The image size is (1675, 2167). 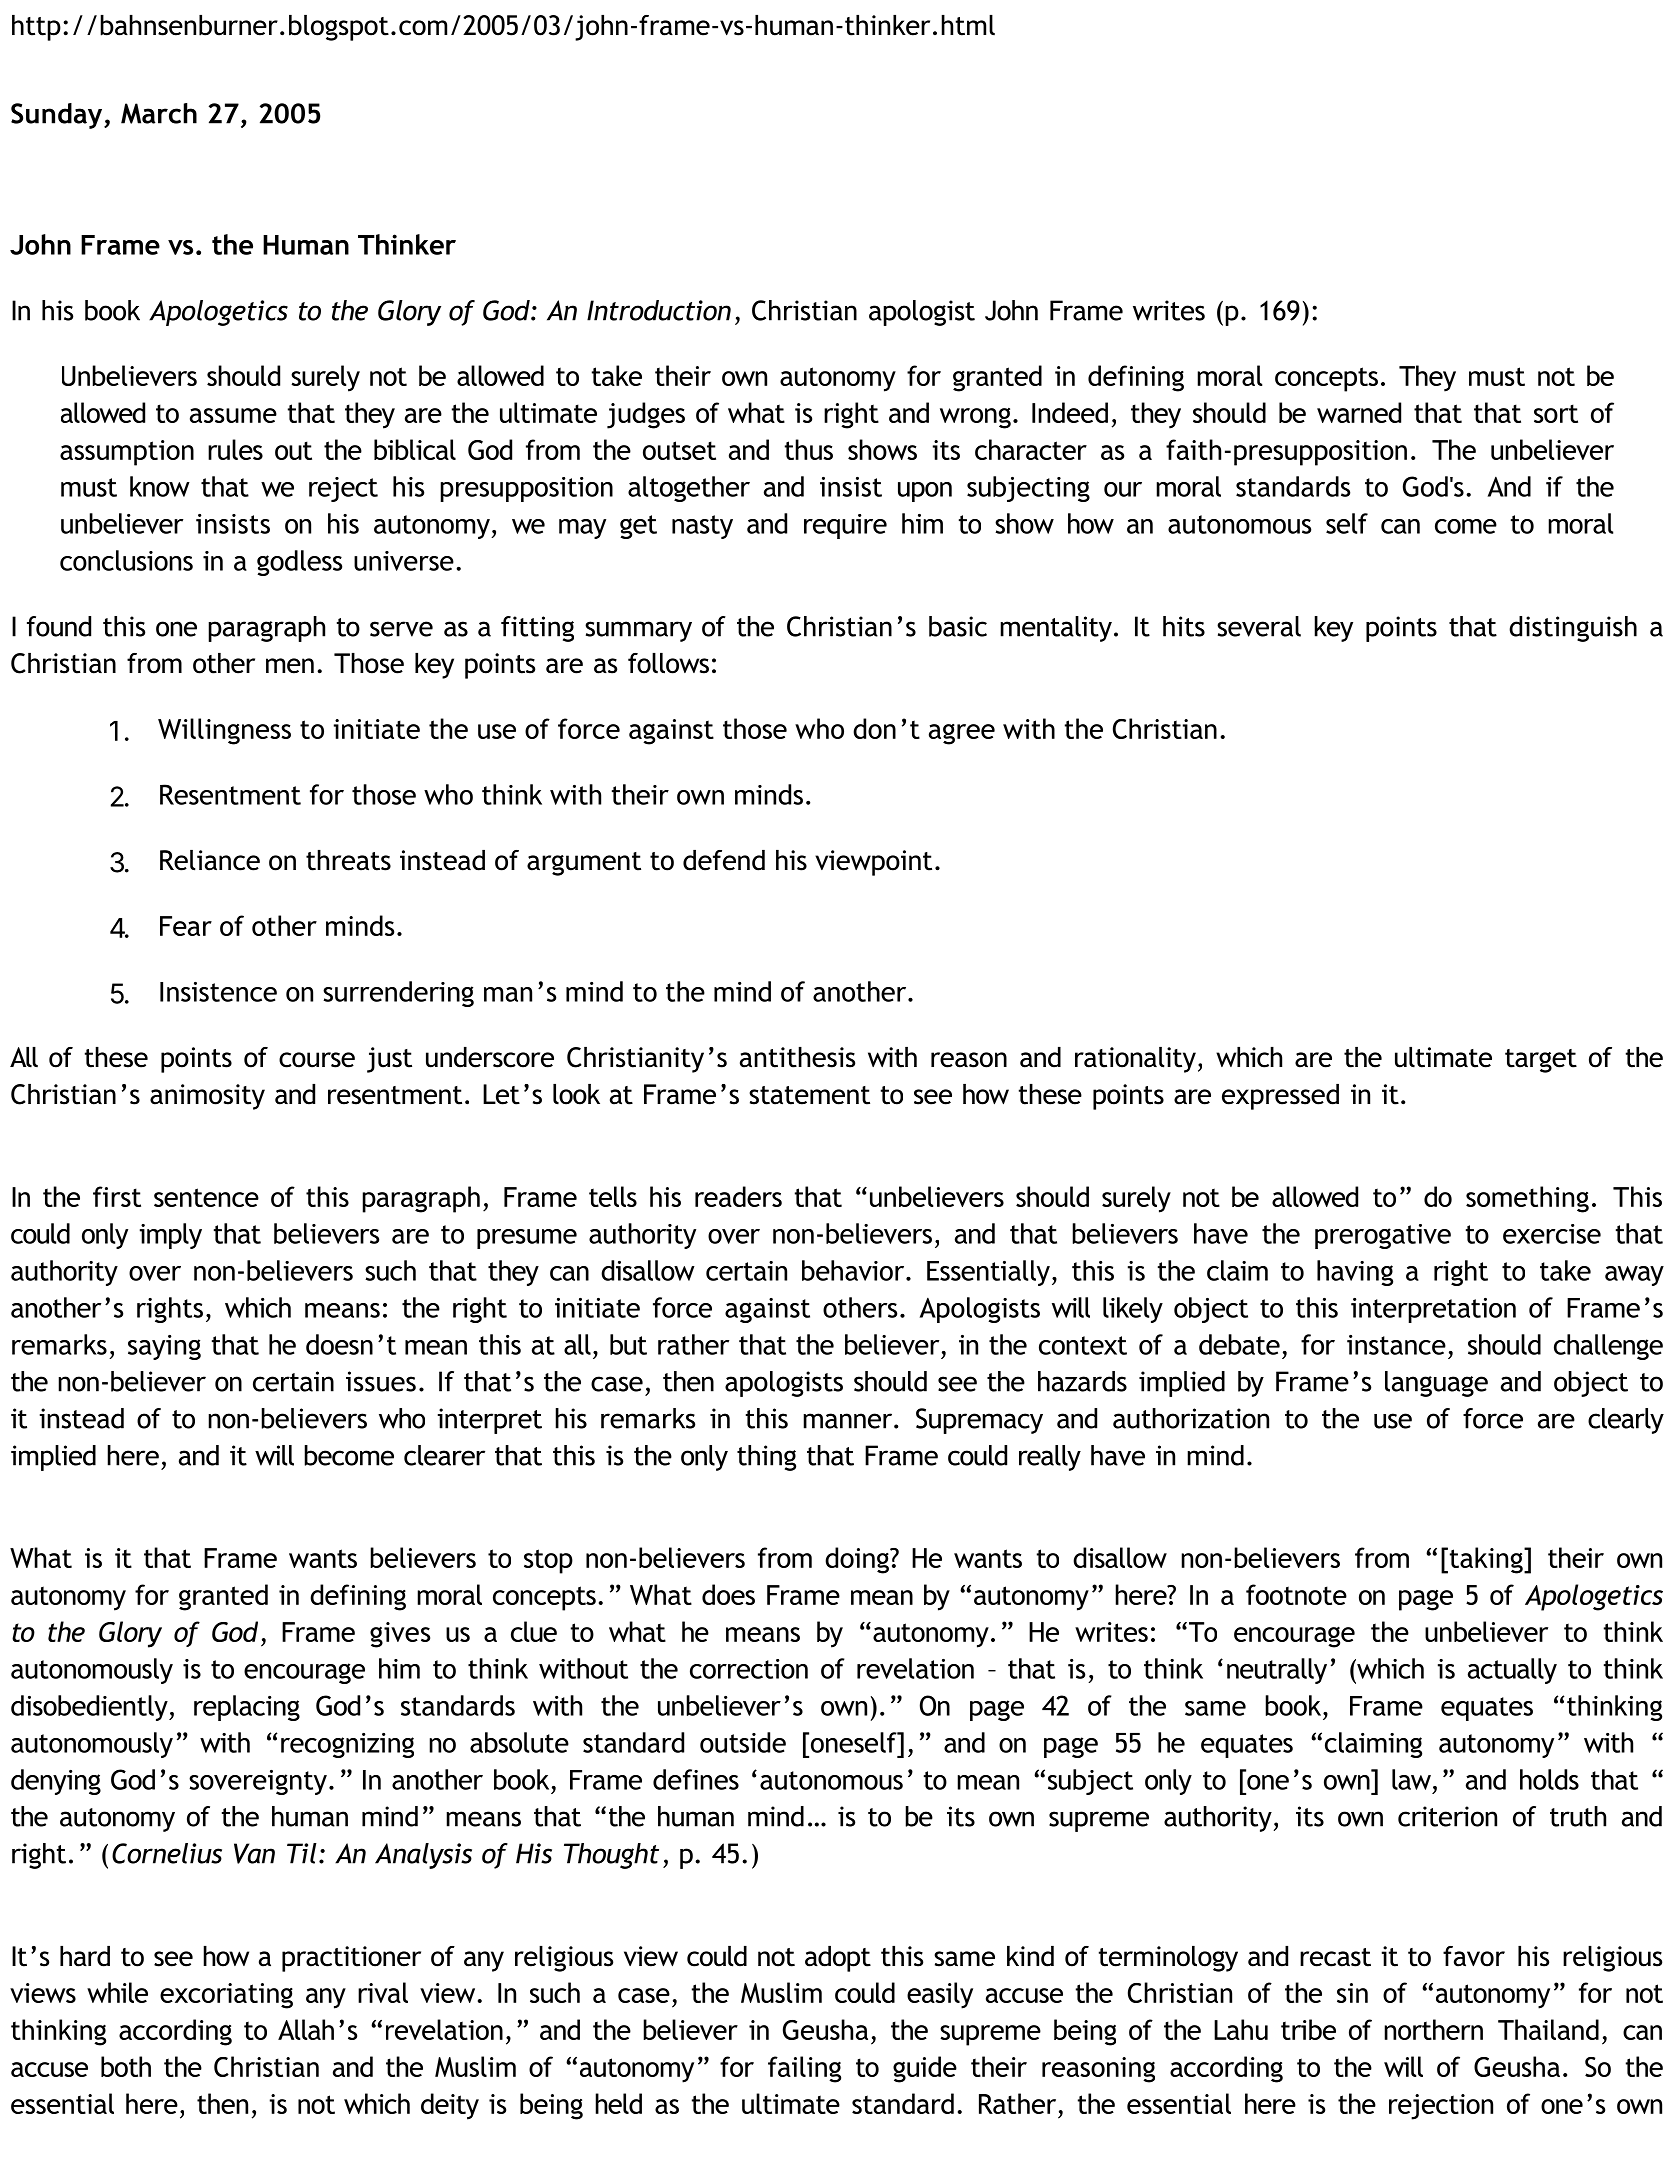 What do you see at coordinates (1433, 2029) in the screenshot?
I see `northern` at bounding box center [1433, 2029].
